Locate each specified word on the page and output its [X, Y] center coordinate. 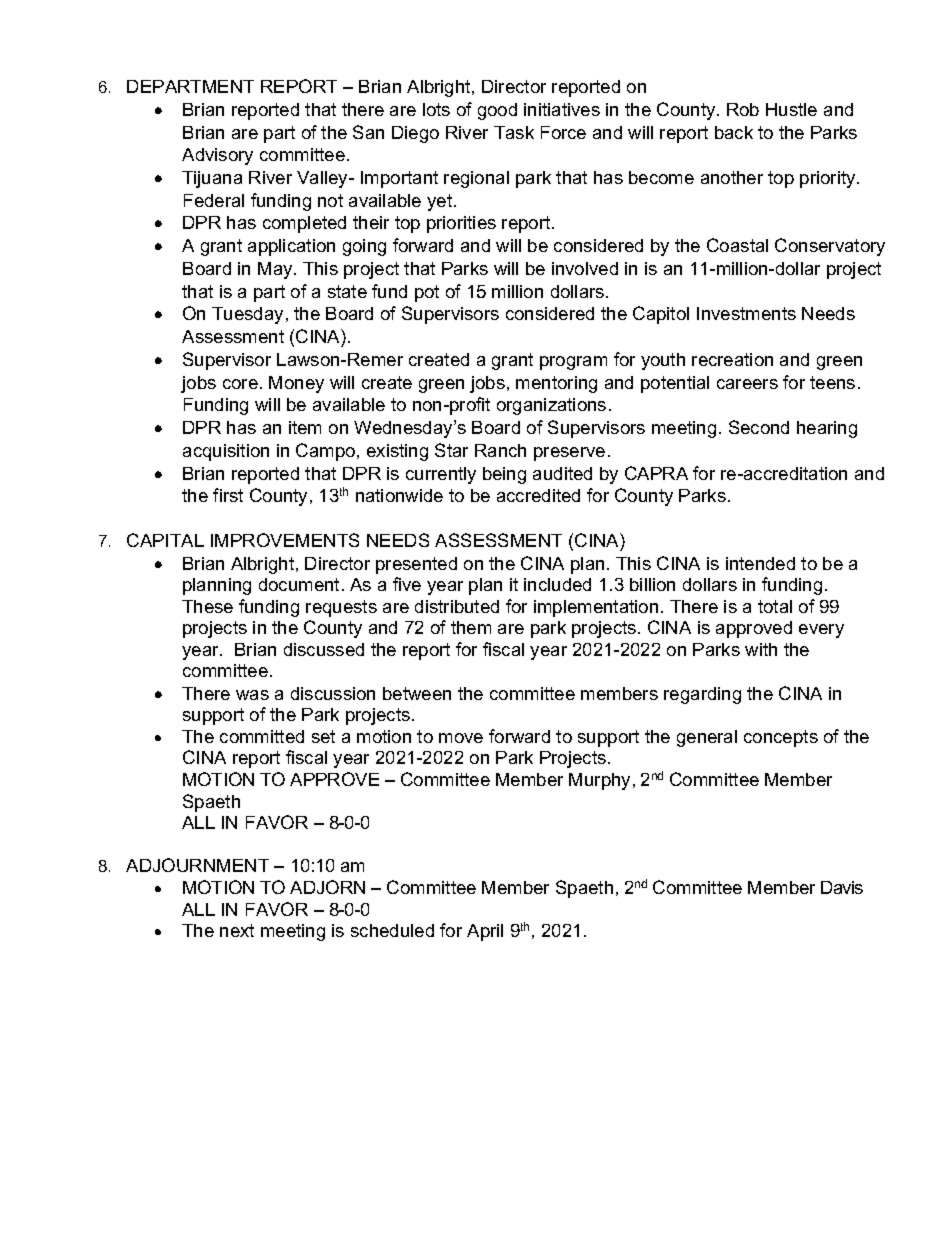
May [276, 270]
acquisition [226, 452]
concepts [781, 738]
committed [262, 736]
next [237, 930]
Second [759, 427]
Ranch [500, 450]
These [207, 606]
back [734, 132]
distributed [457, 606]
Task [514, 132]
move [461, 738]
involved [585, 268]
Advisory [217, 156]
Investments [746, 313]
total [775, 606]
